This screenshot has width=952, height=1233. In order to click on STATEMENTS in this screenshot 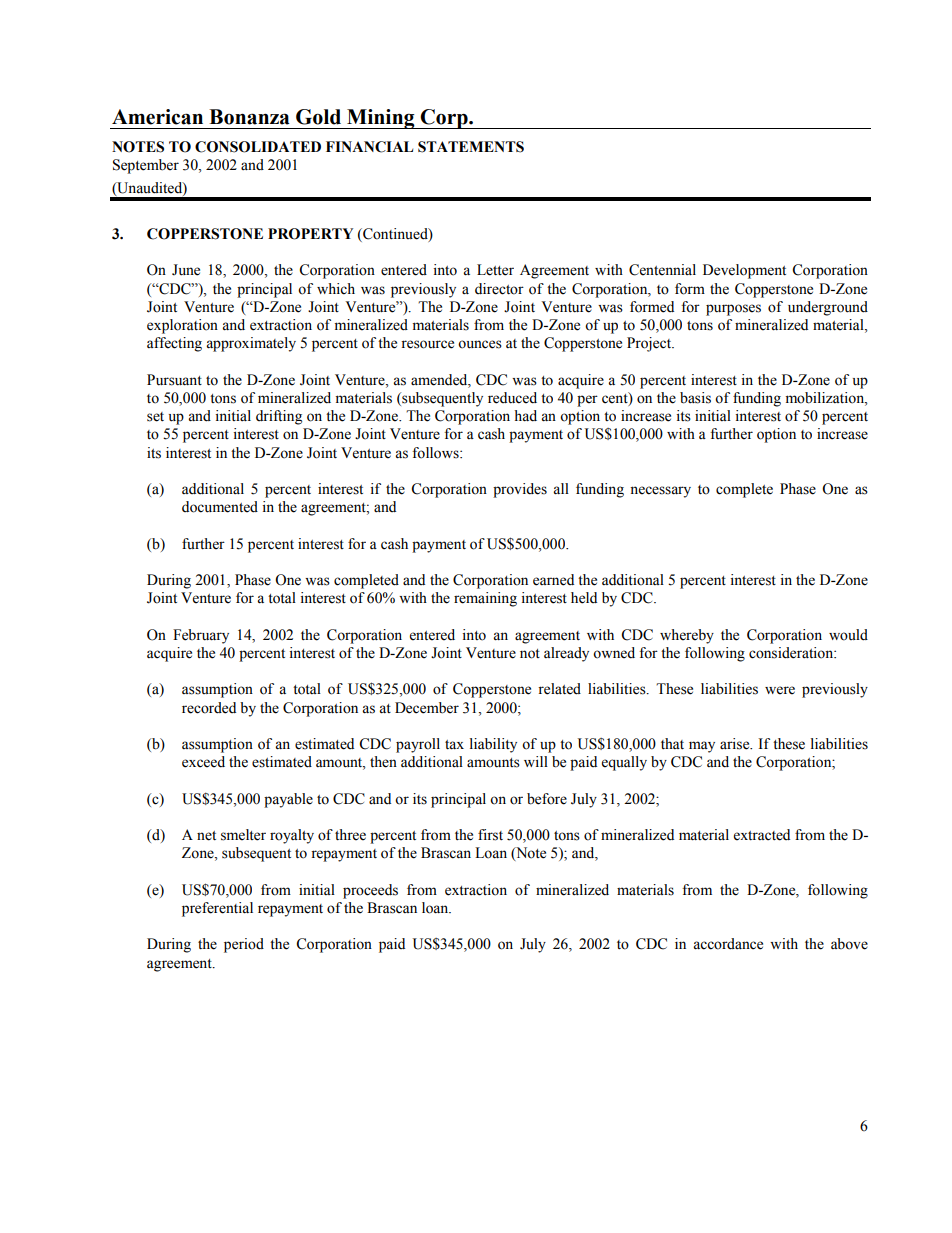, I will do `click(471, 147)`.
